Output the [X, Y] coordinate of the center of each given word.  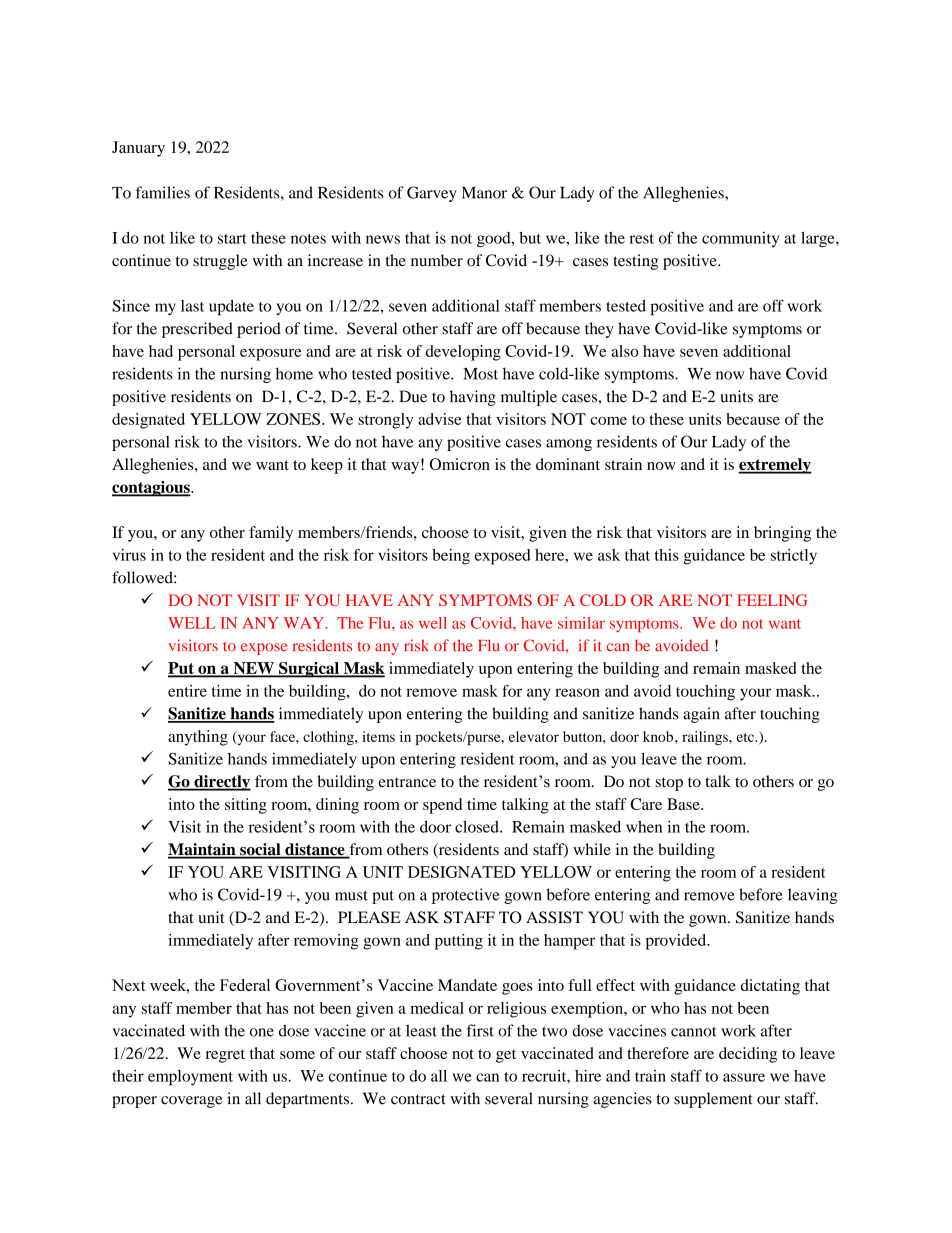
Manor [484, 193]
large [819, 240]
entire [187, 691]
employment [190, 1078]
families [163, 192]
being [451, 557]
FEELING [772, 600]
